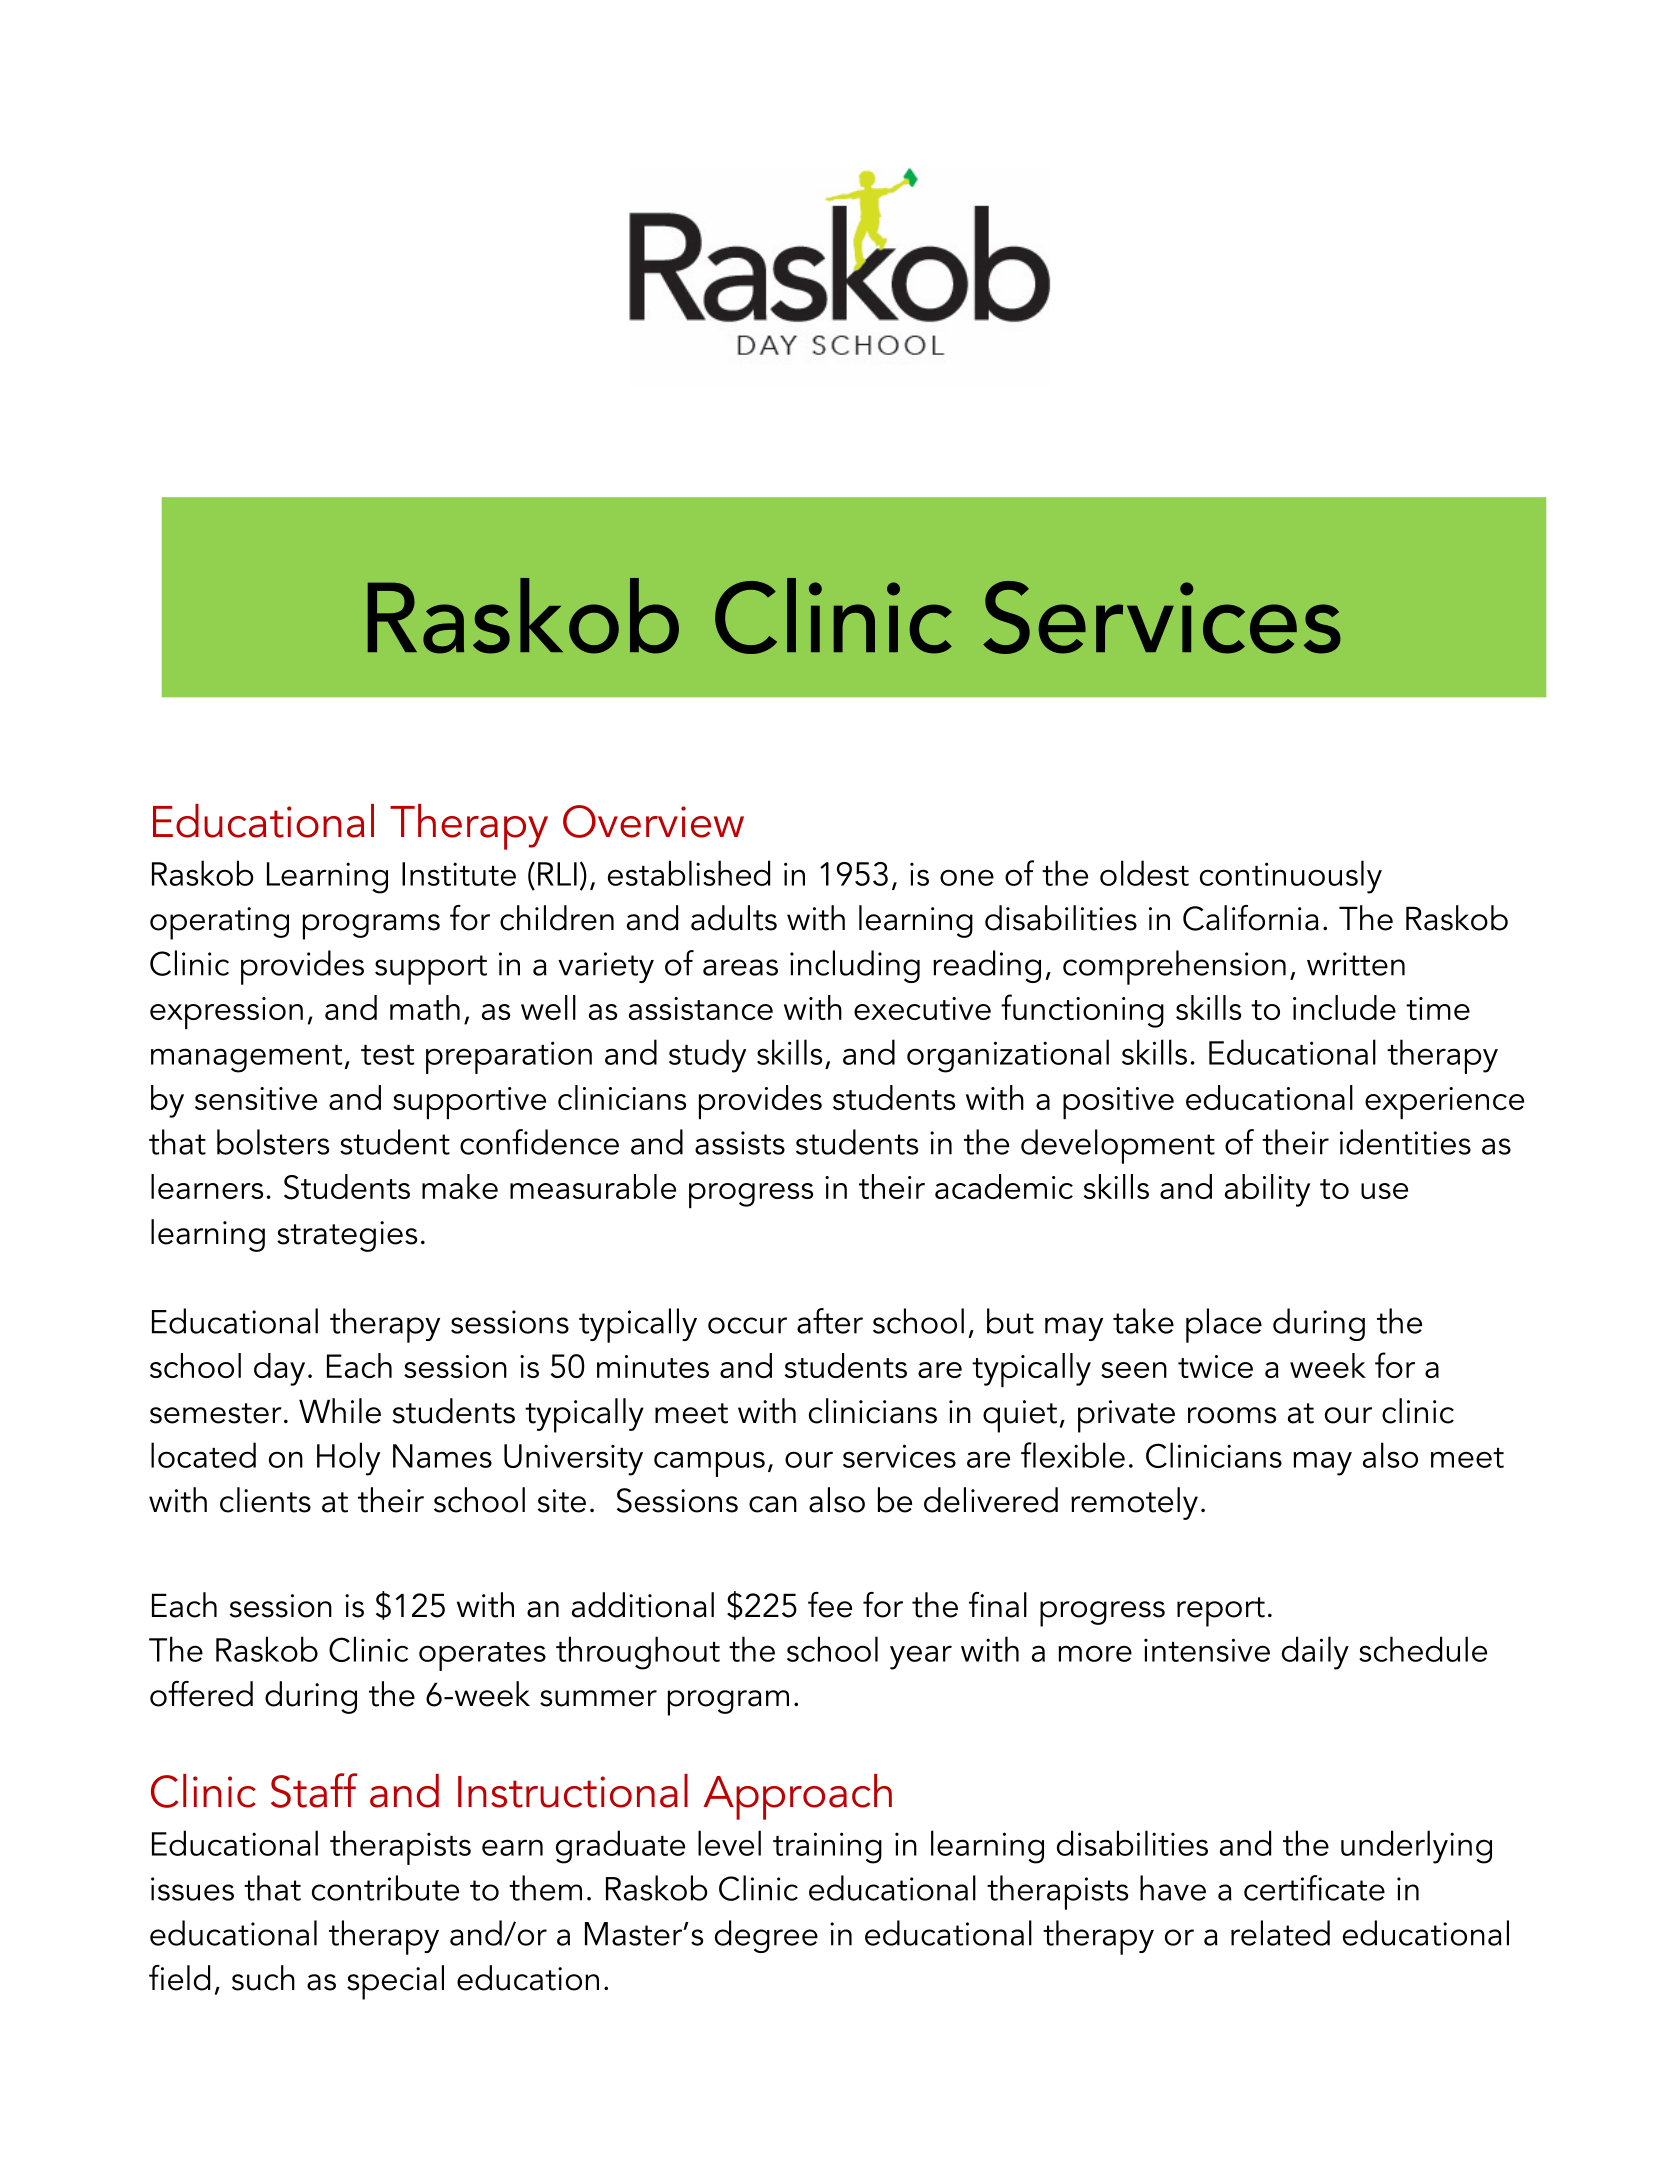  What do you see at coordinates (459, 874) in the screenshot?
I see `Institute` at bounding box center [459, 874].
